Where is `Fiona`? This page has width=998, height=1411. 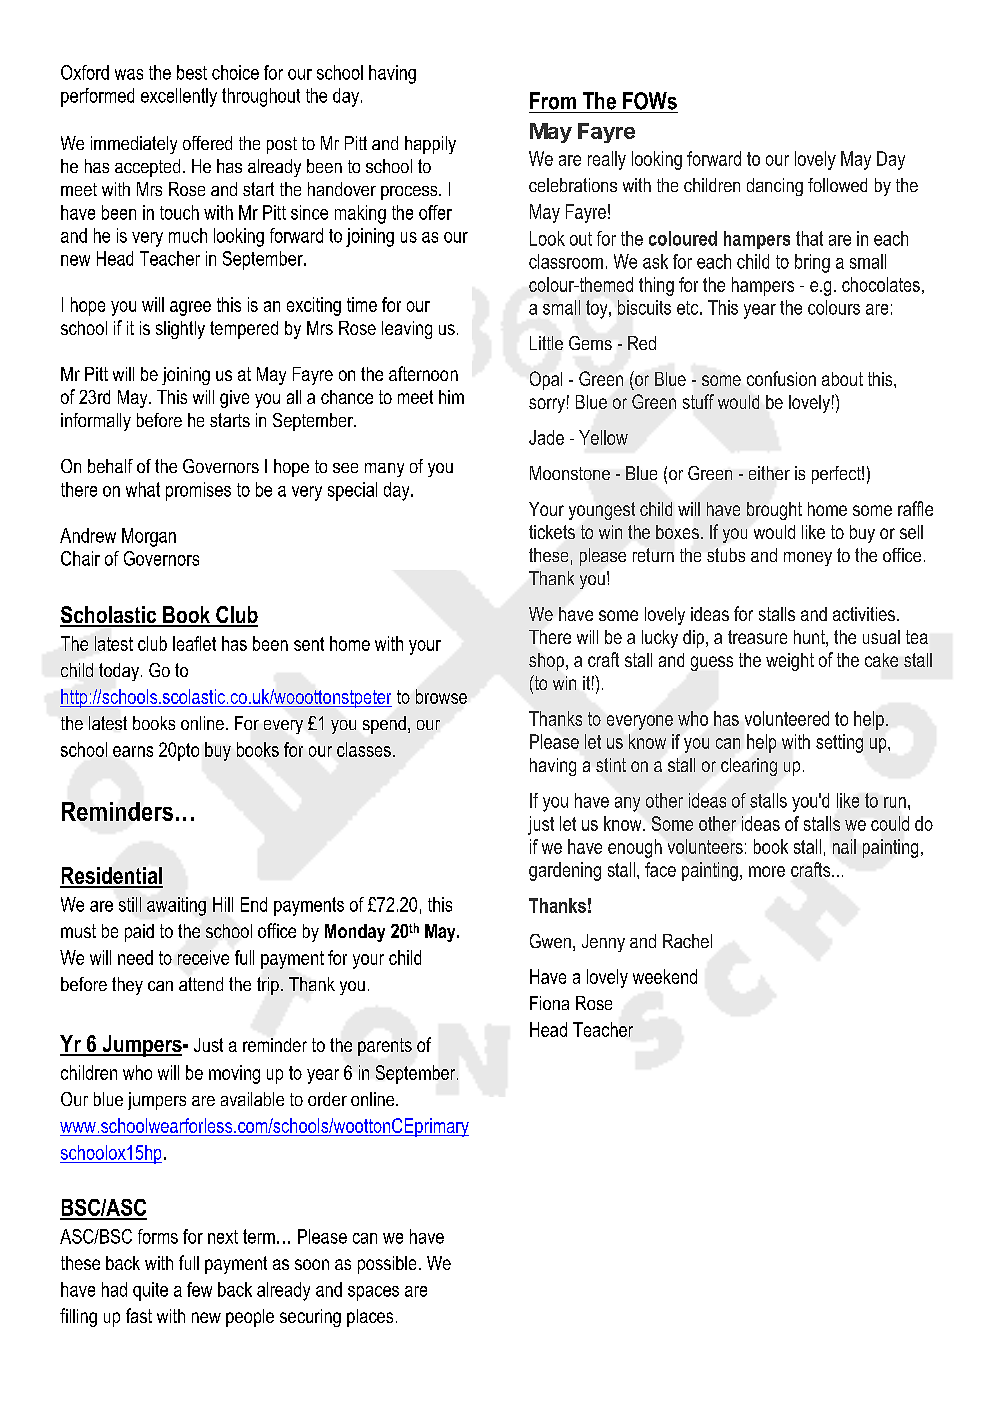 Fiona is located at coordinates (549, 1003).
